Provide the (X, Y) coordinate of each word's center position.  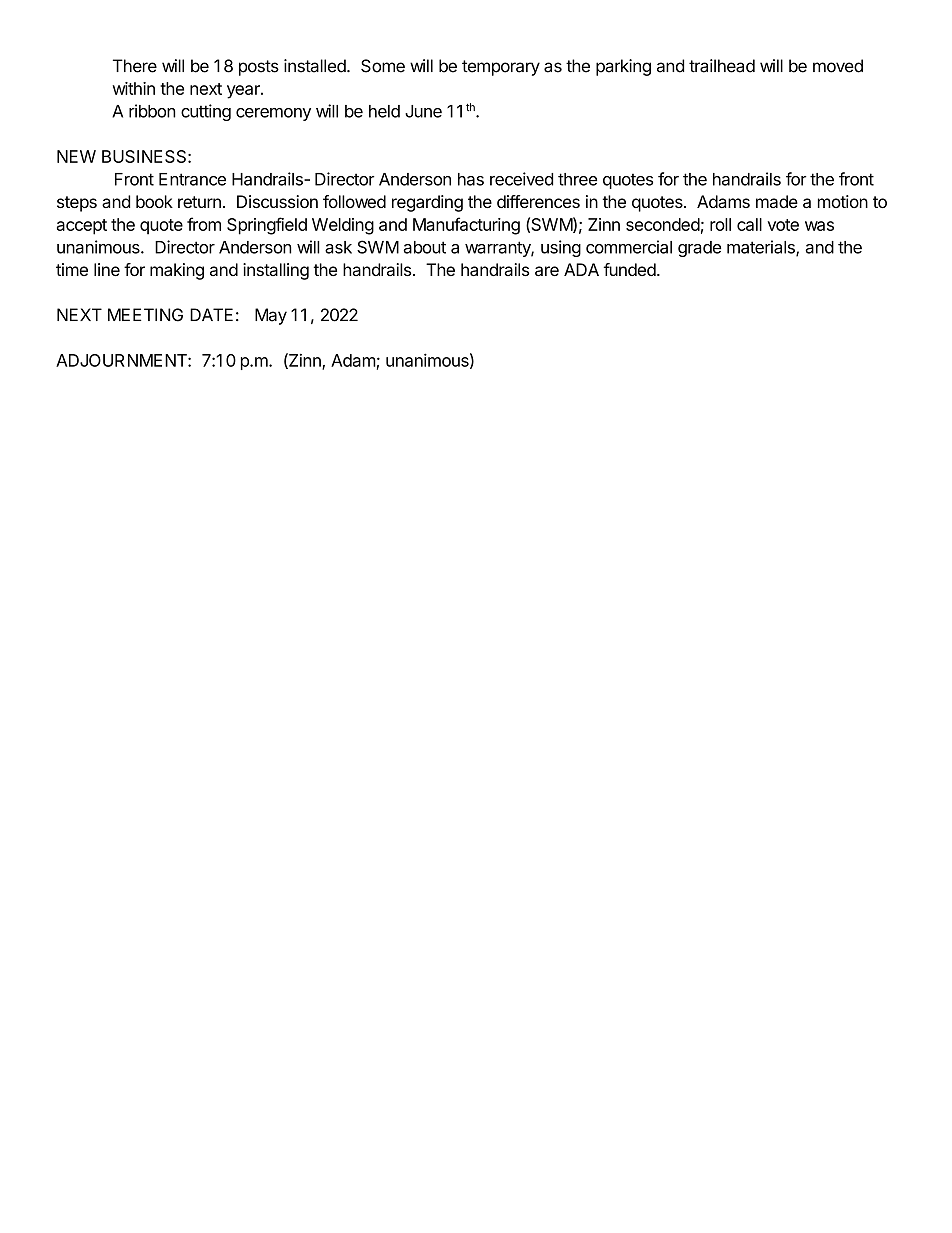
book (154, 201)
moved (838, 66)
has (471, 179)
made (777, 201)
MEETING (145, 315)
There (135, 66)
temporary (501, 68)
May (271, 316)
